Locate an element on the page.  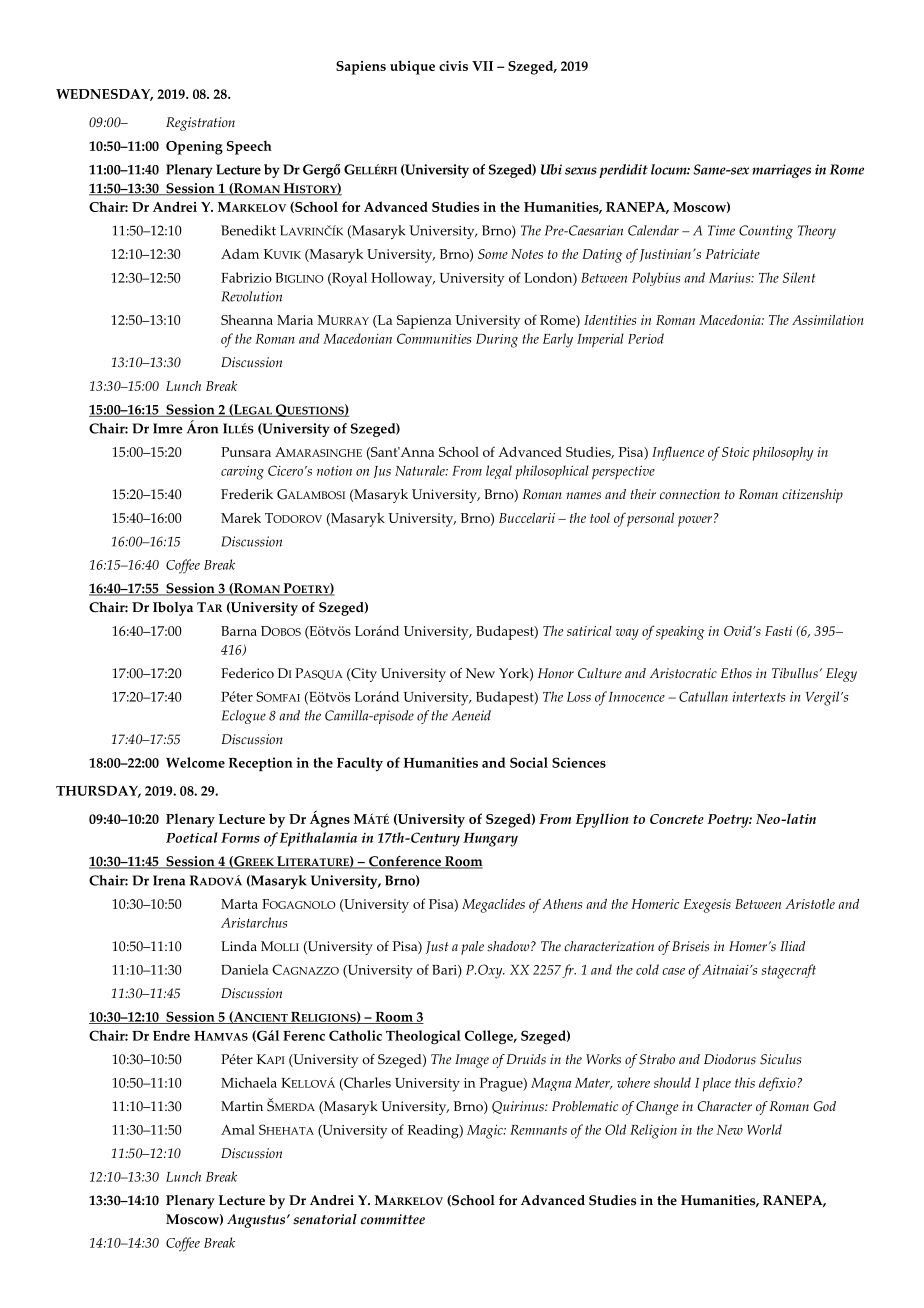
Forms is located at coordinates (240, 838).
